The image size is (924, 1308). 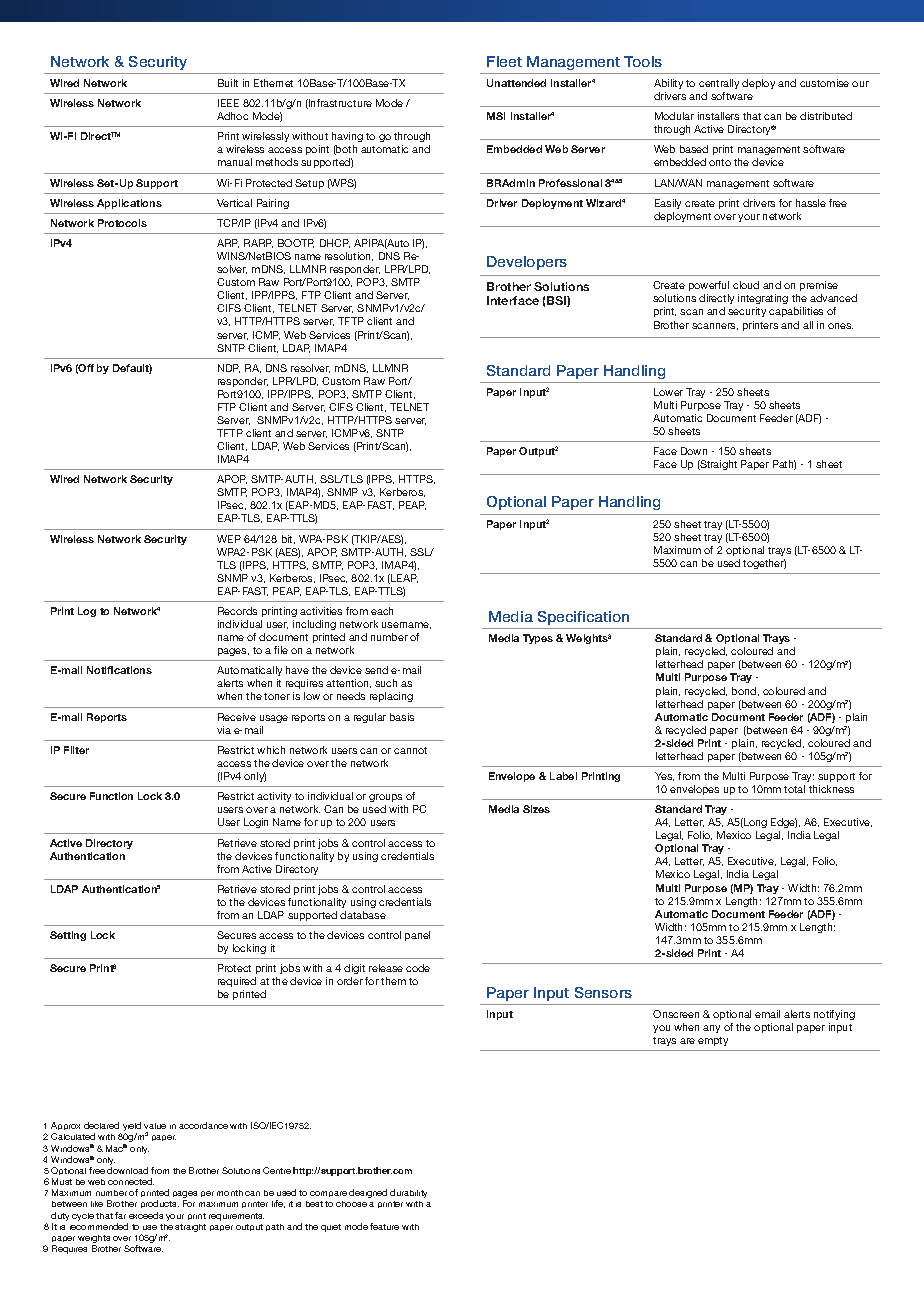 I want to click on Specification, so click(x=583, y=618).
